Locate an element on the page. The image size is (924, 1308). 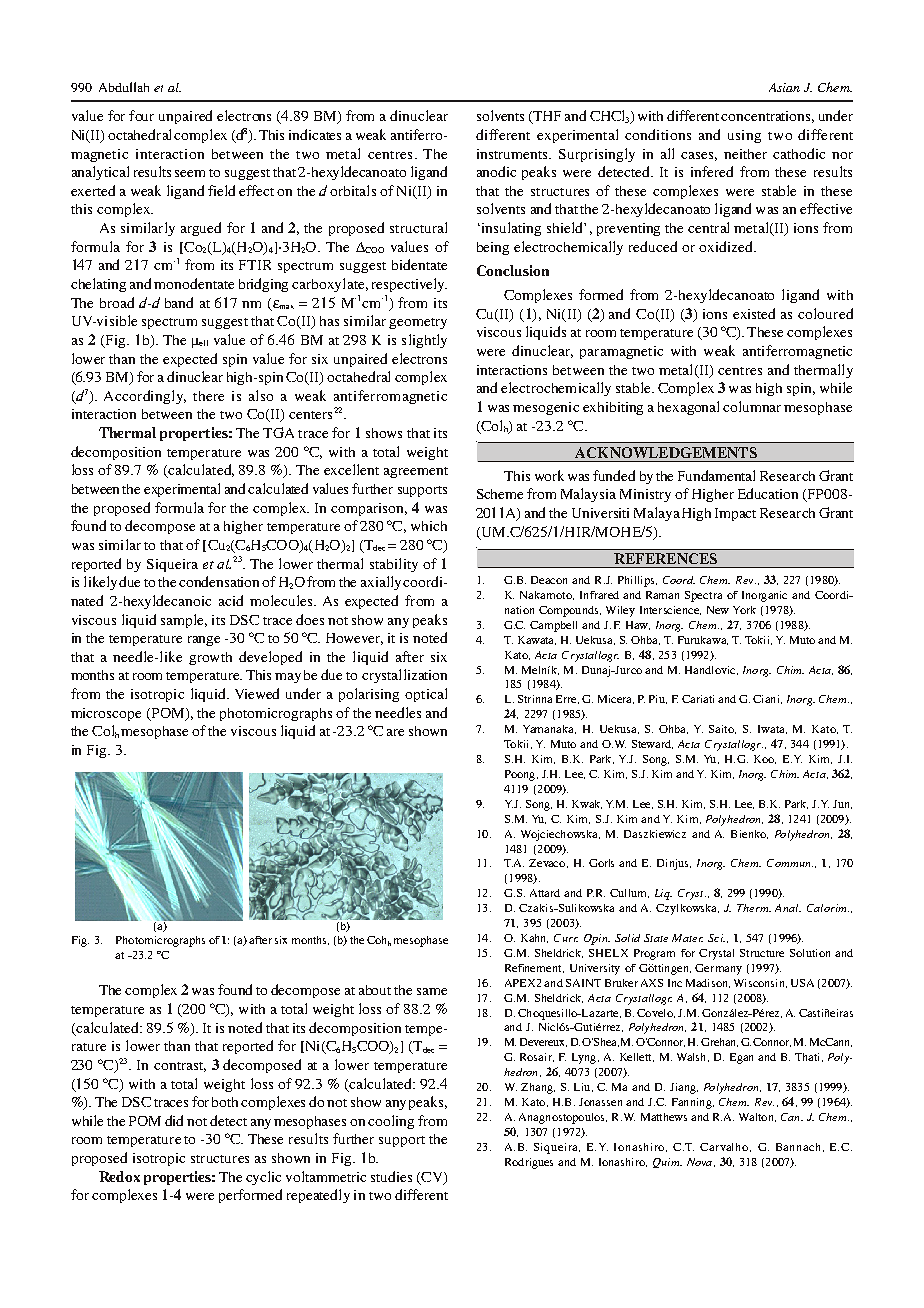
York is located at coordinates (744, 610).
